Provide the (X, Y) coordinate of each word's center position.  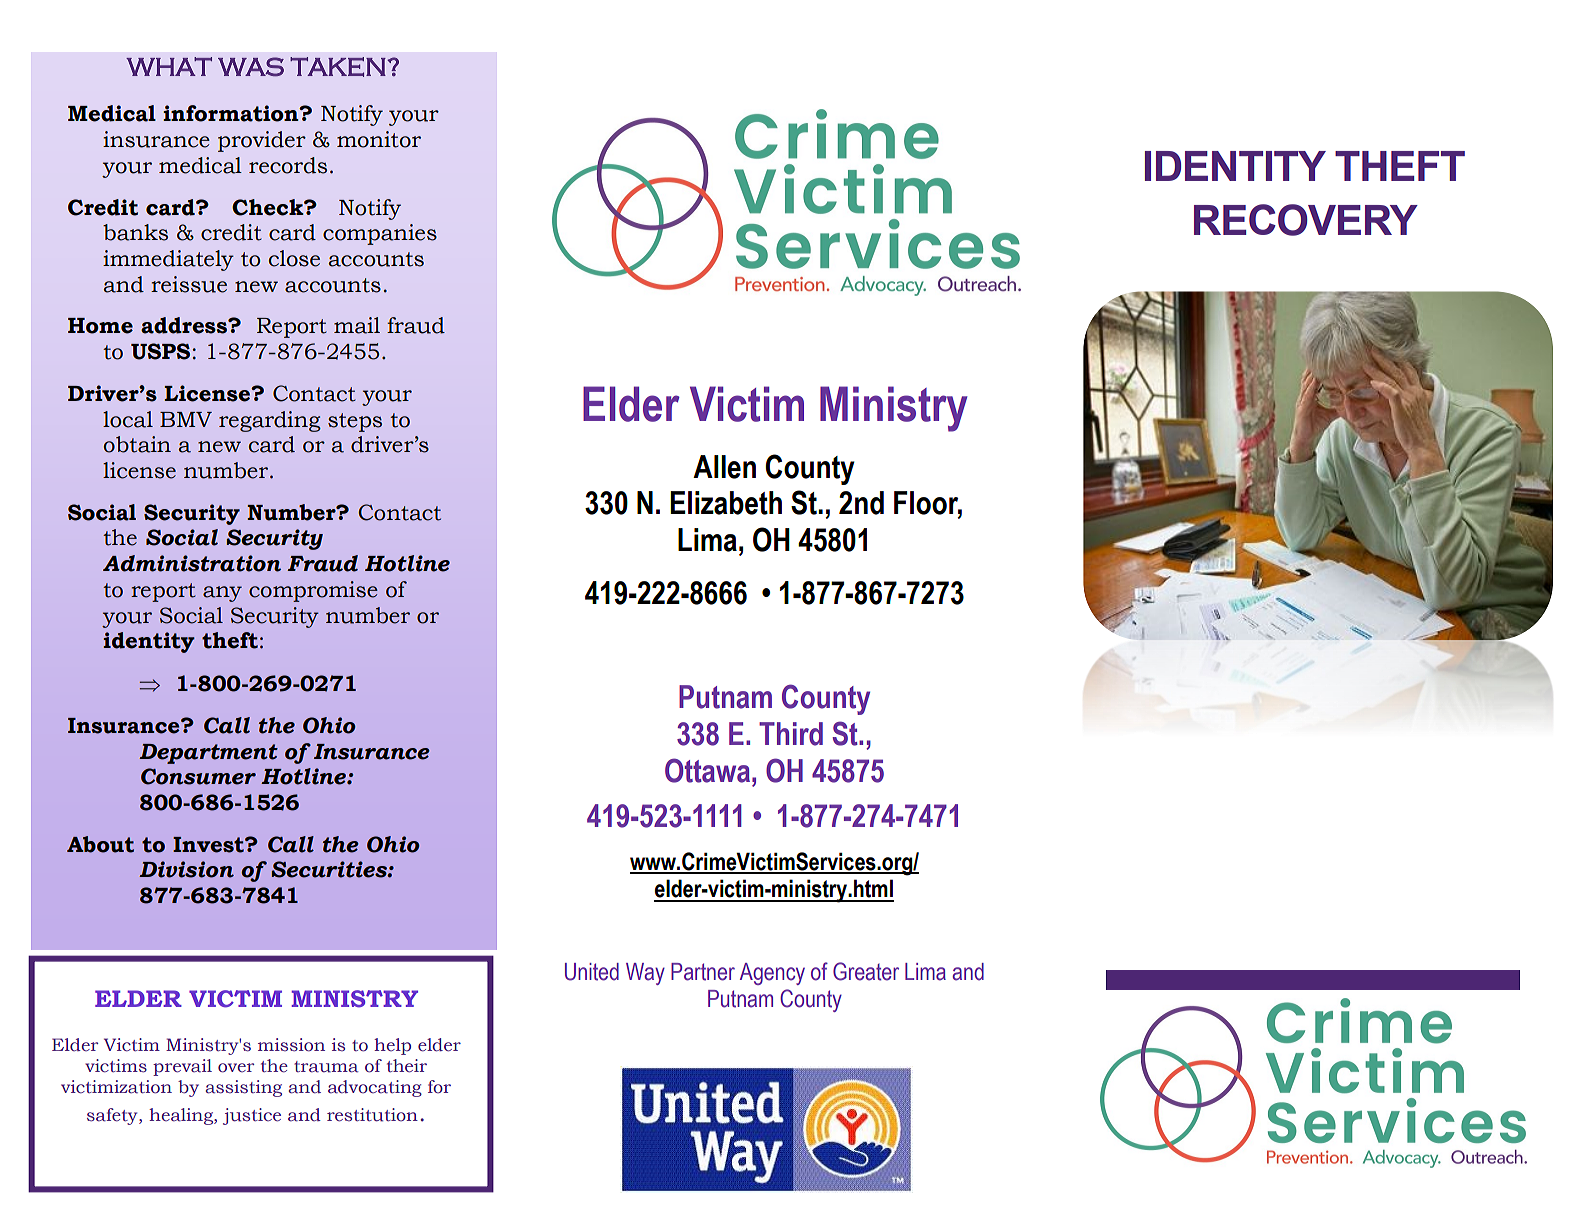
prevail (182, 1067)
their (407, 1066)
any (222, 594)
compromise (313, 591)
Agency (772, 974)
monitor (379, 139)
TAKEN (338, 67)
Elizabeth (726, 503)
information (232, 113)
